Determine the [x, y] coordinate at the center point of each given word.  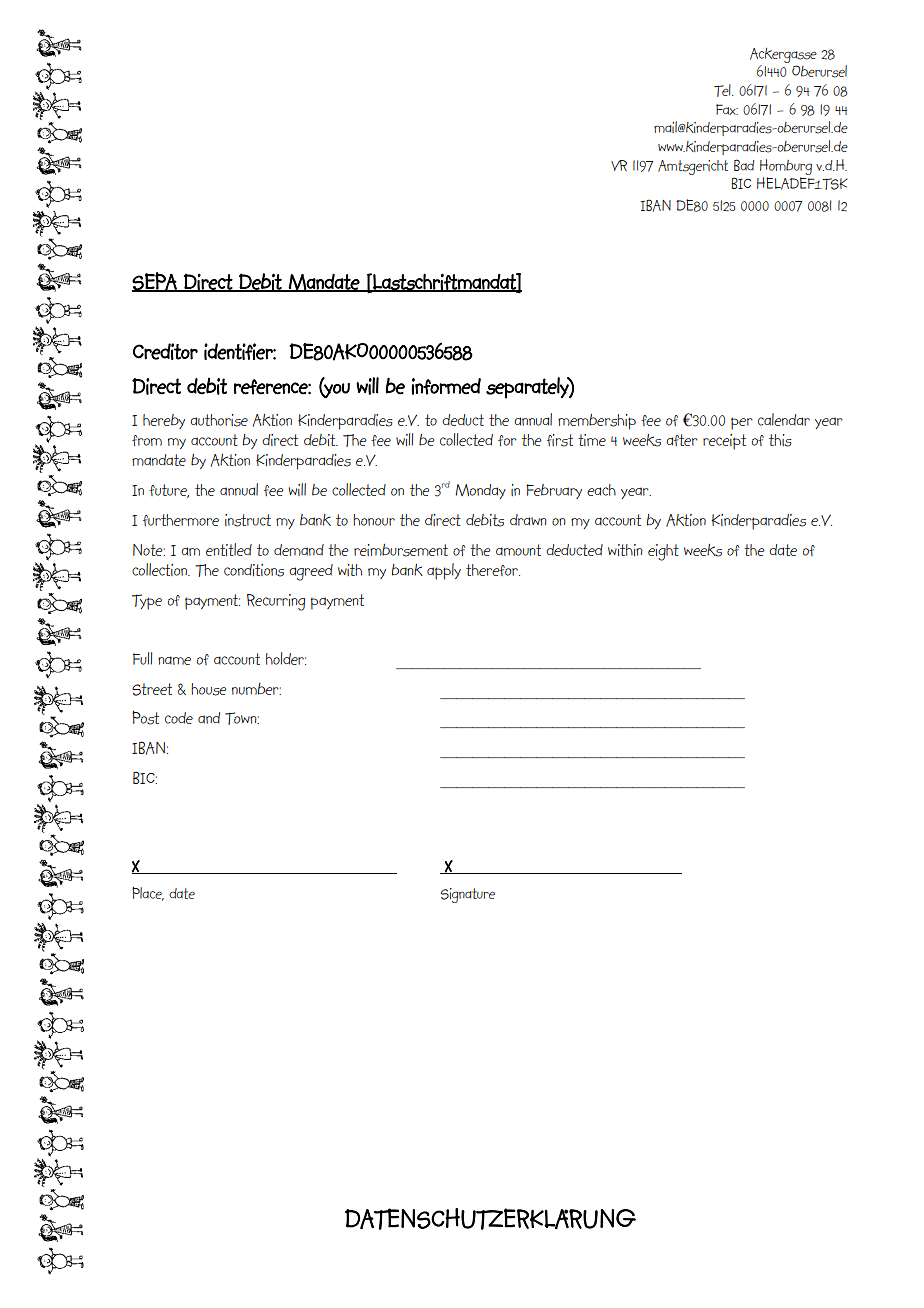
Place [148, 893]
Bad [744, 165]
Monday [480, 491]
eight [663, 552]
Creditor [165, 351]
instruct [248, 520]
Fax [727, 109]
